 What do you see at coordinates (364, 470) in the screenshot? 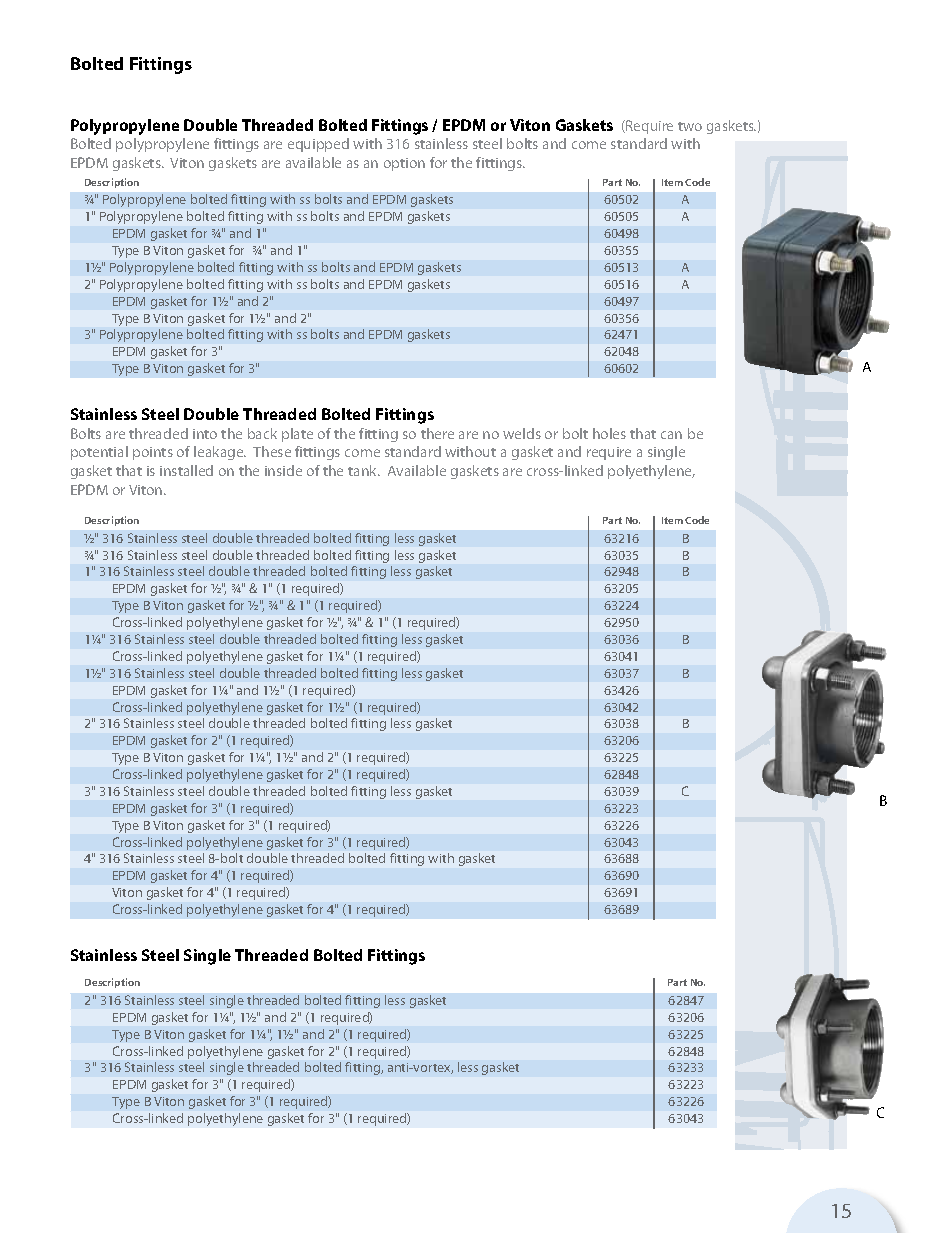
I see `tank` at bounding box center [364, 470].
